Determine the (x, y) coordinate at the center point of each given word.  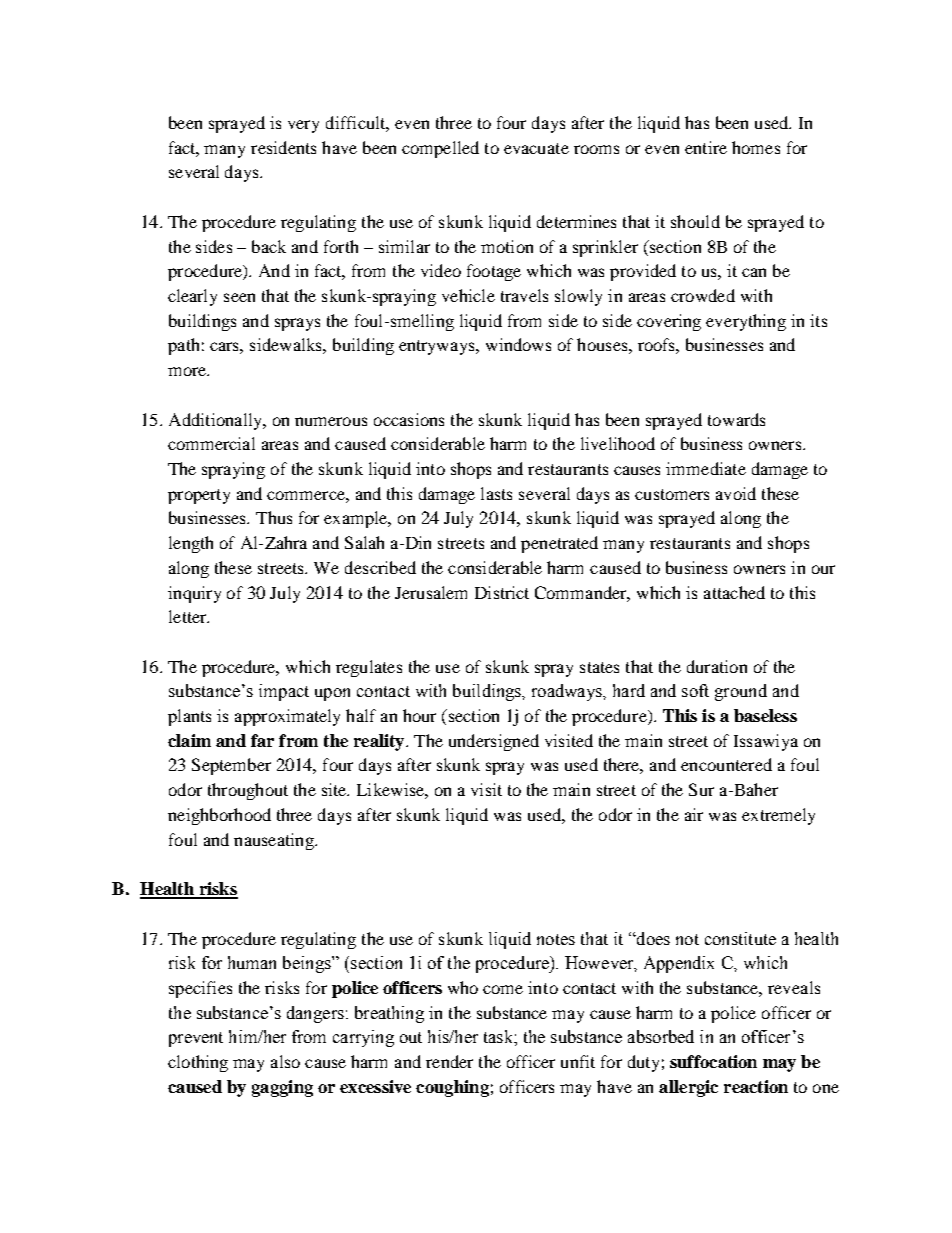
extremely (778, 816)
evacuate (536, 148)
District (502, 592)
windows (518, 344)
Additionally (217, 421)
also (285, 1061)
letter (189, 616)
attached (734, 592)
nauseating (275, 841)
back (269, 246)
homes (756, 147)
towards (736, 419)
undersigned (494, 742)
